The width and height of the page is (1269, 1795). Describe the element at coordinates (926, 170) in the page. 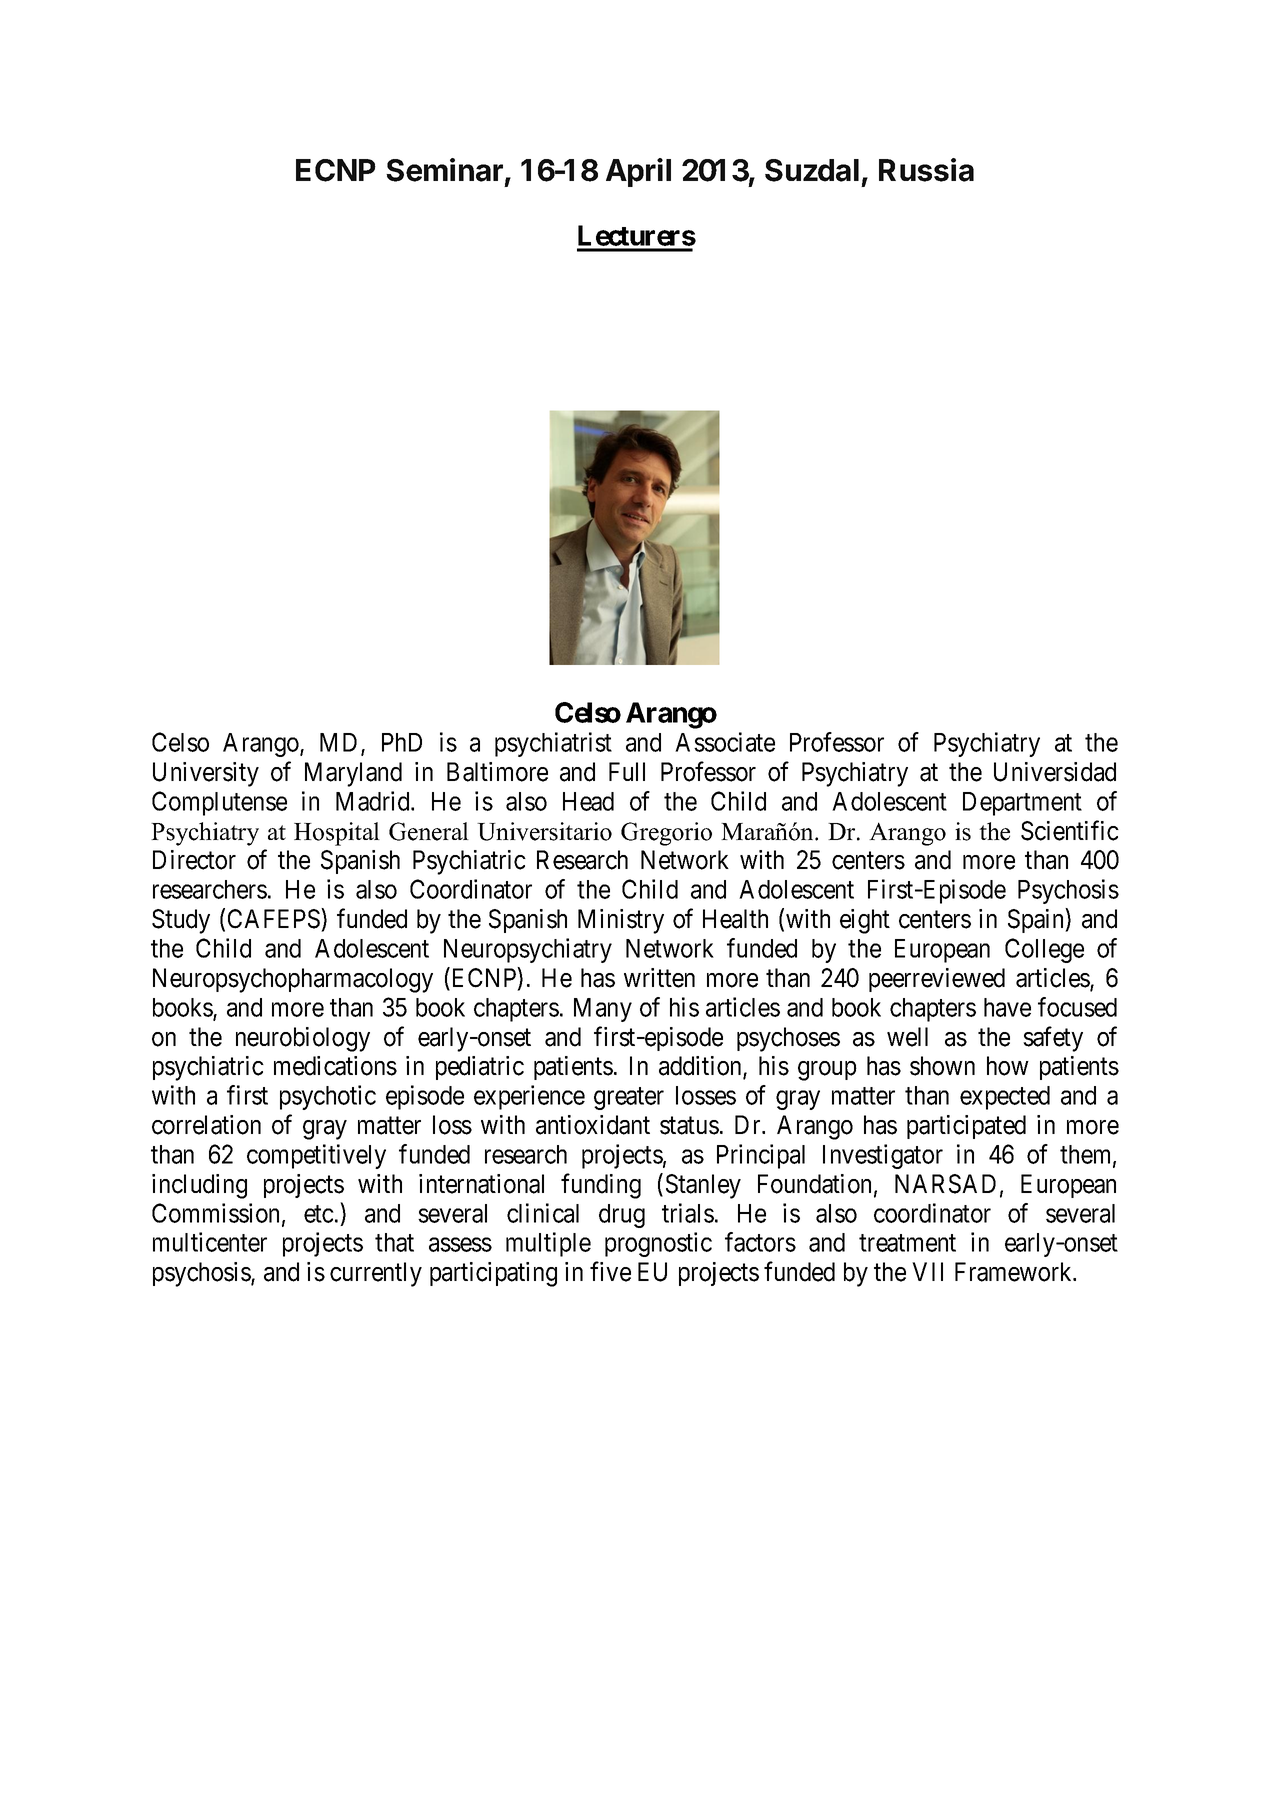

I see `Russia` at that location.
